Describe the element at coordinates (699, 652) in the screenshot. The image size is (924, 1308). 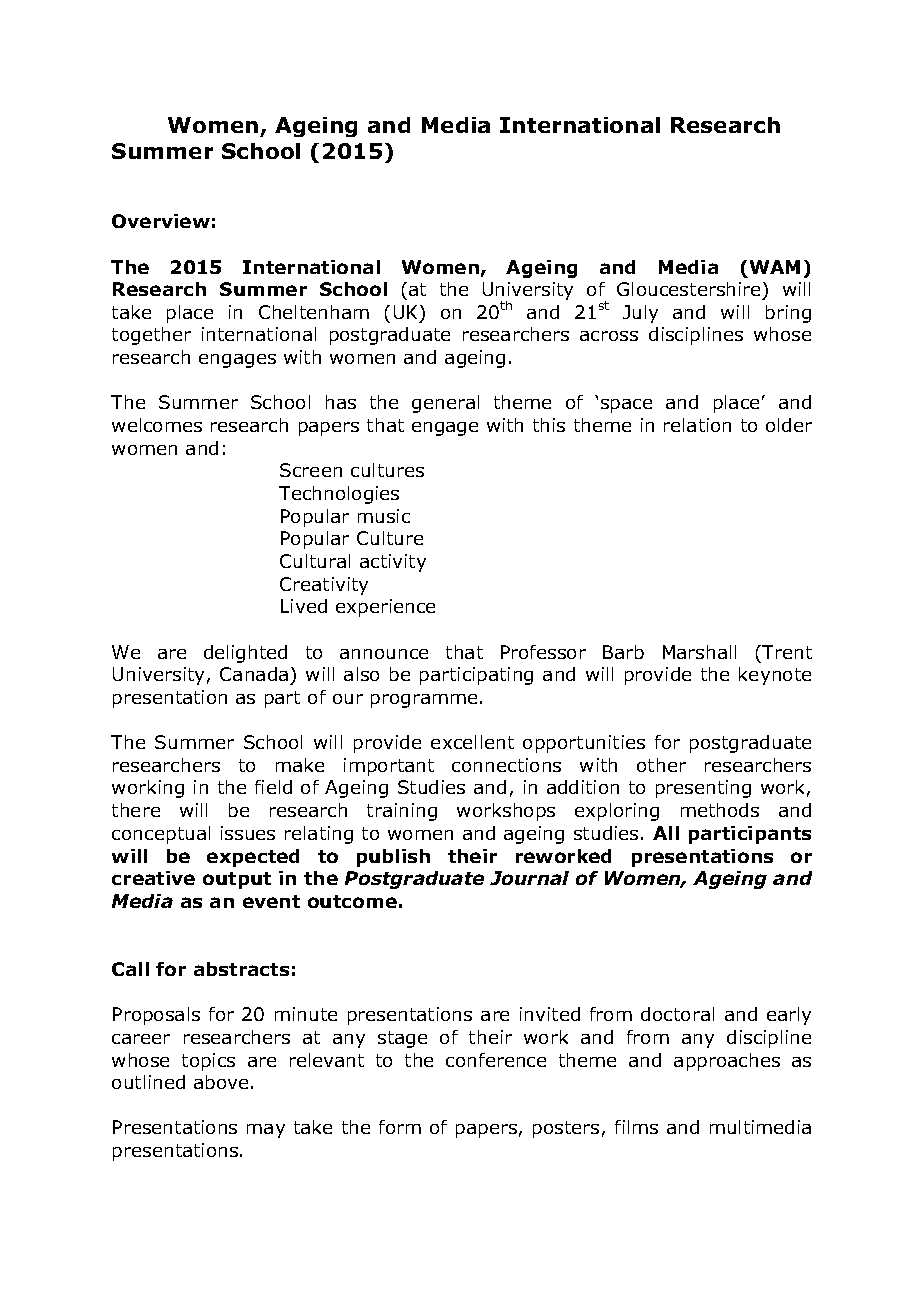
I see `Marshall` at that location.
